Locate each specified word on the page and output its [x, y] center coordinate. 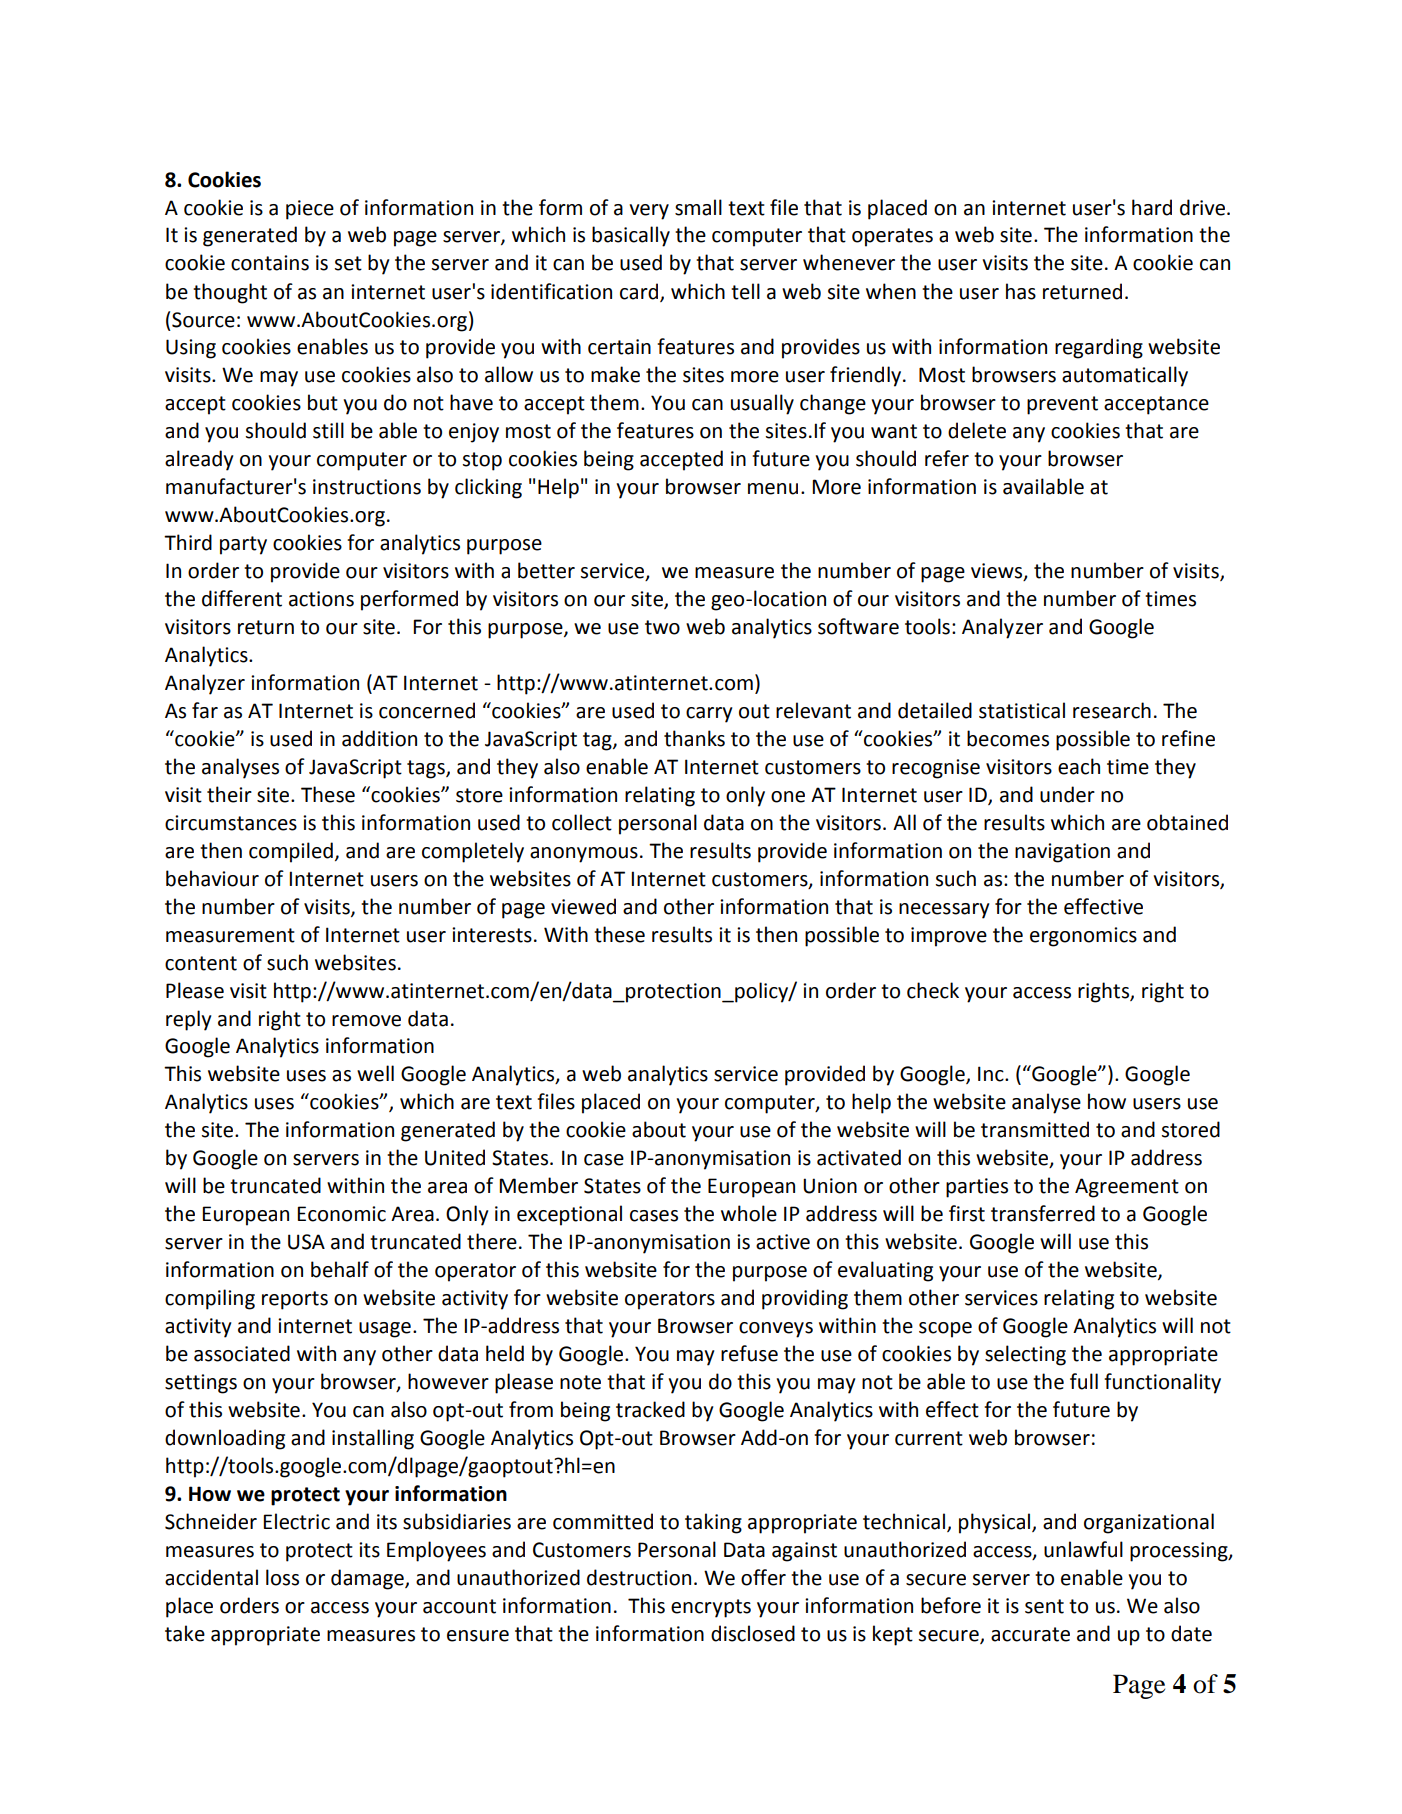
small [698, 207]
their [229, 794]
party [243, 545]
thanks [694, 738]
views [998, 572]
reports [295, 1300]
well [375, 1073]
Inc [992, 1074]
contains [270, 263]
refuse [749, 1353]
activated [859, 1157]
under [1067, 794]
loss [282, 1577]
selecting [1025, 1355]
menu [773, 489]
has [1021, 291]
